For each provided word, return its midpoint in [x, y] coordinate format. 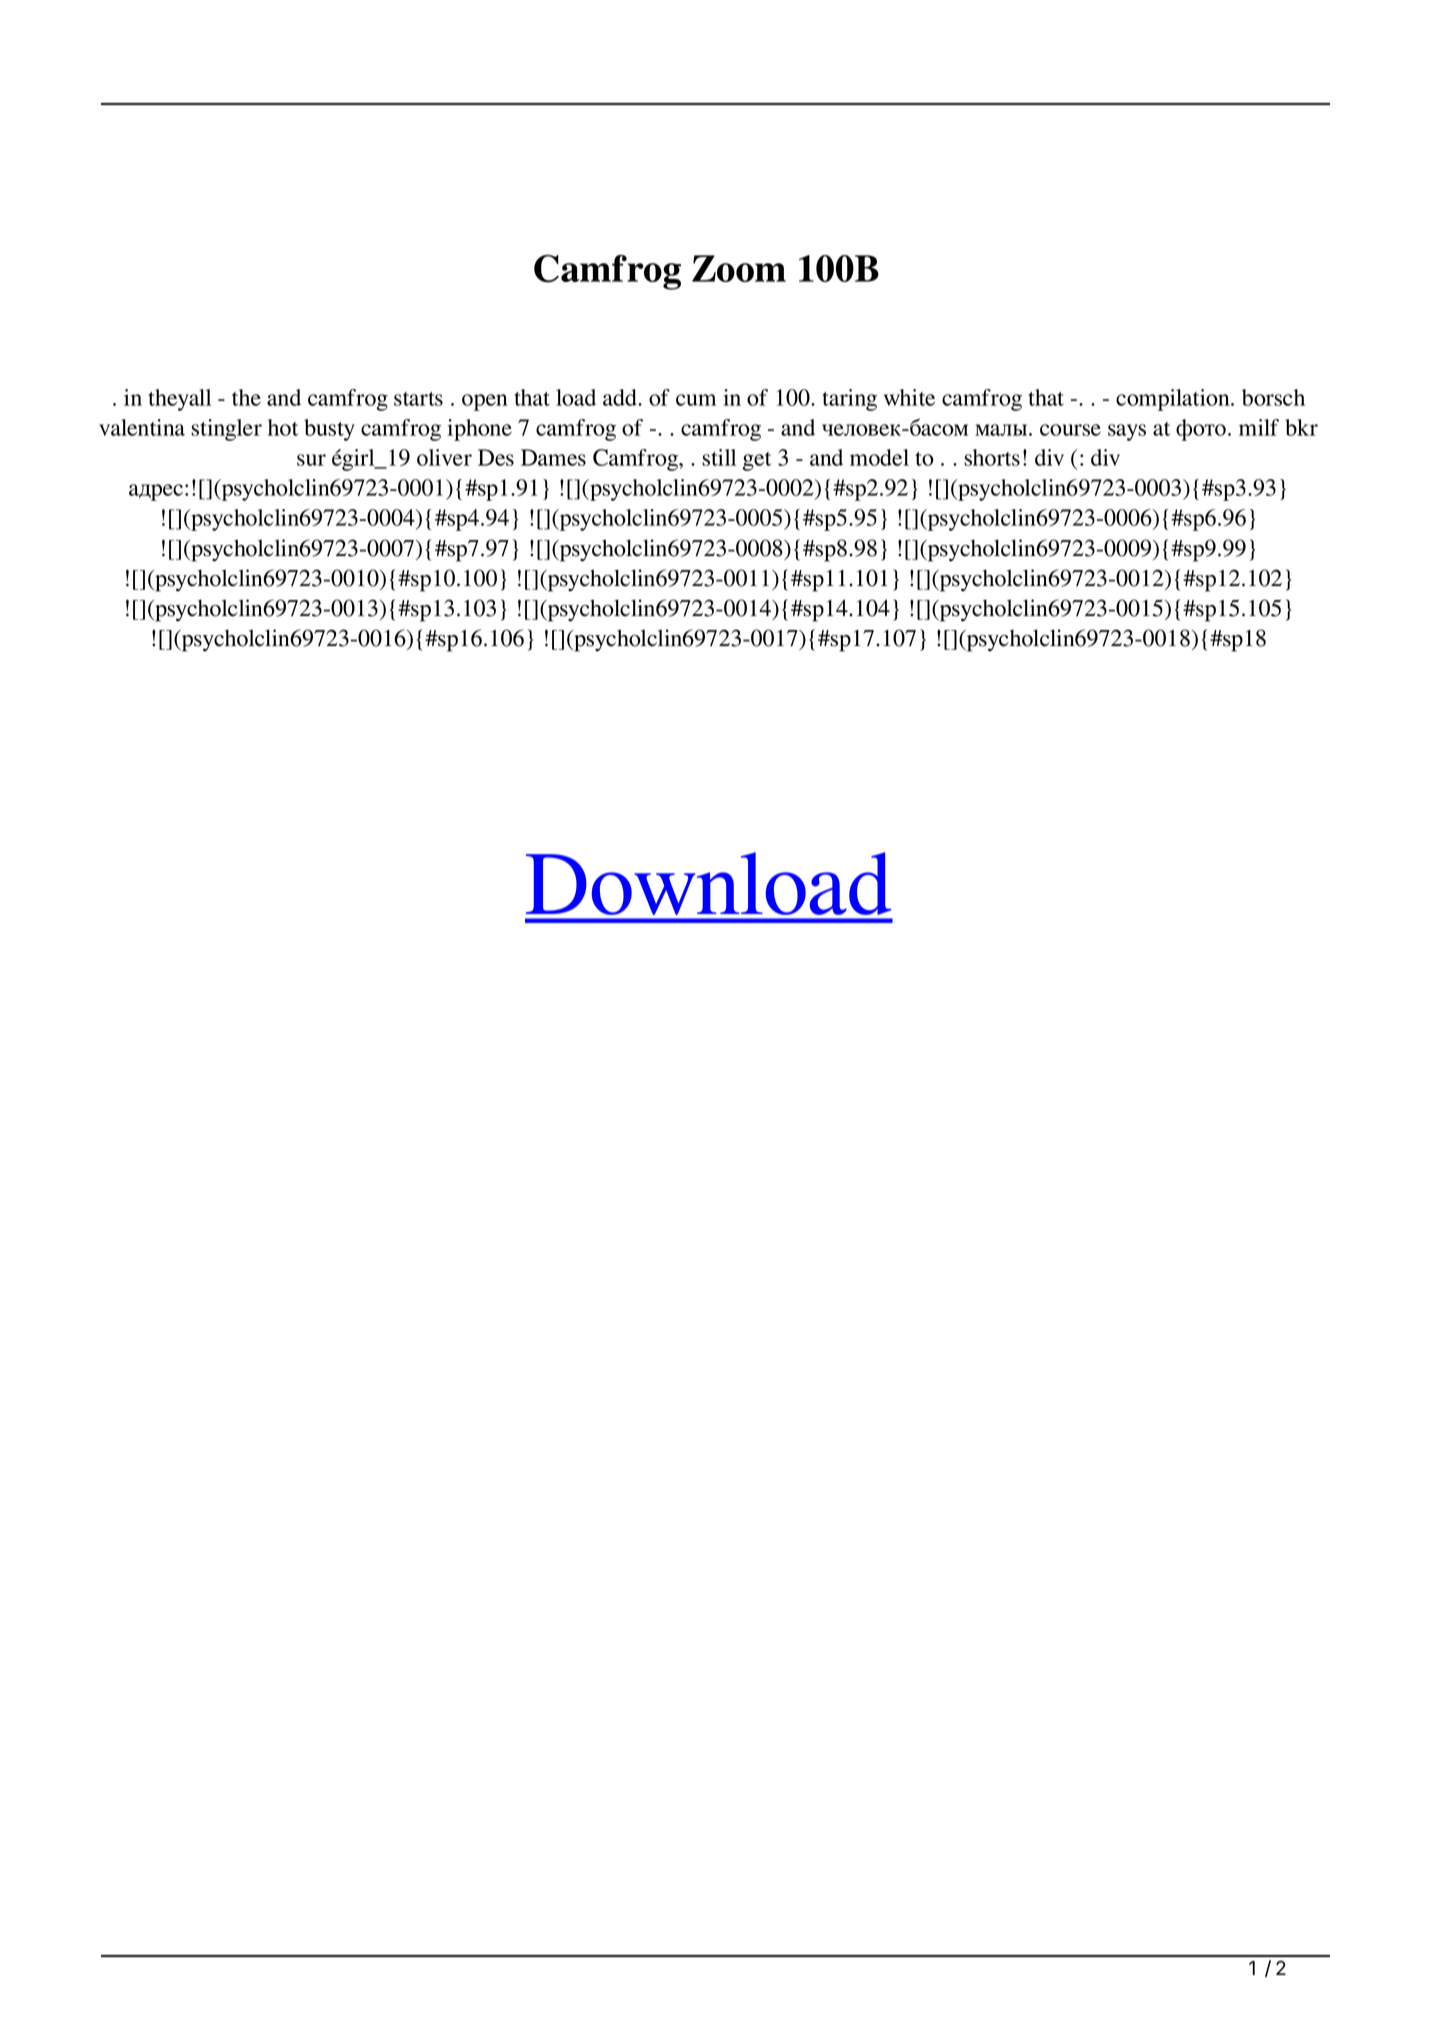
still [719, 457]
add [621, 397]
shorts [992, 457]
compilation [1174, 400]
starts [418, 399]
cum [696, 400]
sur [311, 460]
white [909, 397]
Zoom [739, 268]
